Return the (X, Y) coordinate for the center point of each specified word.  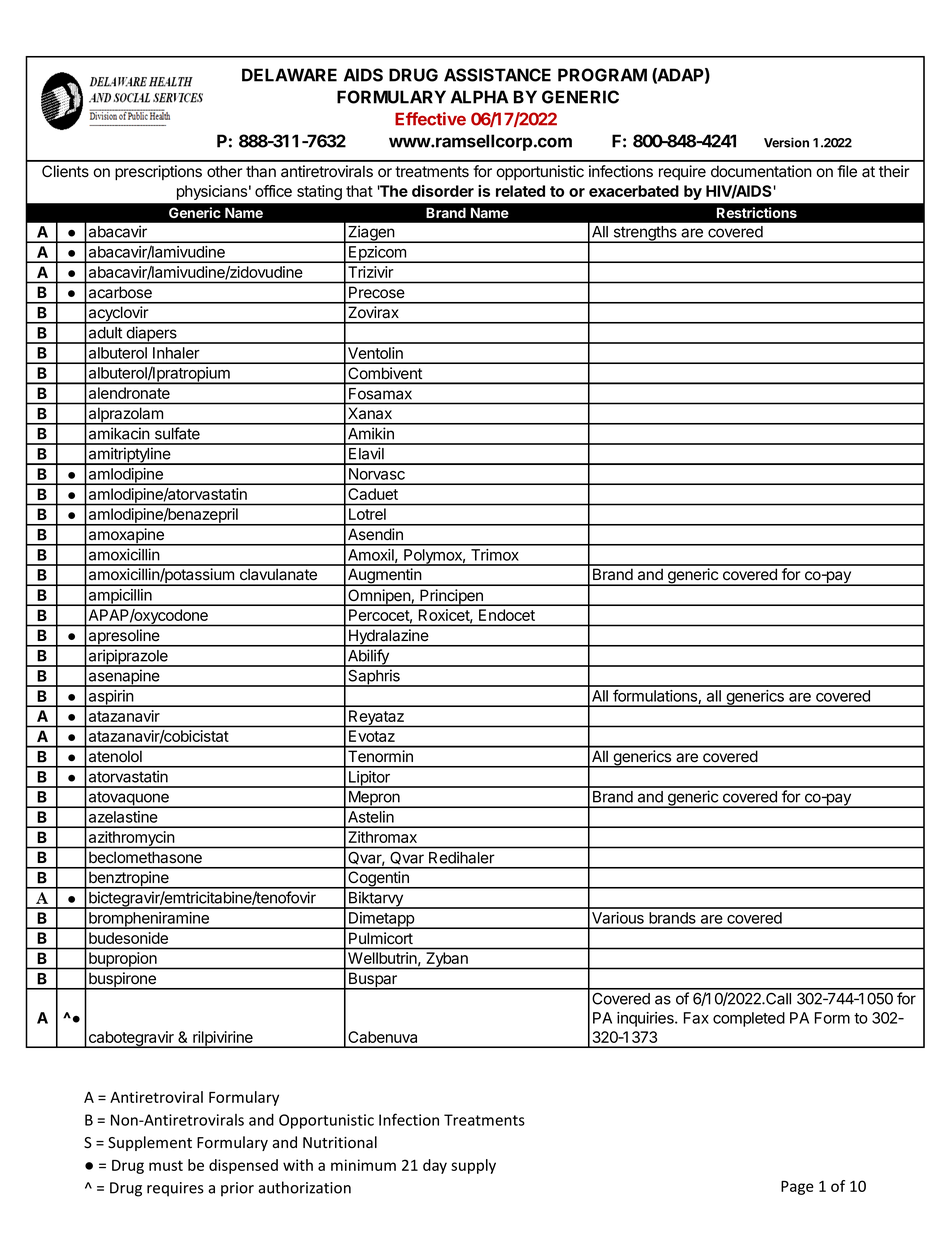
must (166, 1165)
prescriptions (158, 173)
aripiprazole (128, 658)
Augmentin (384, 577)
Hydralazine (389, 638)
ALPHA (480, 97)
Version (786, 142)
